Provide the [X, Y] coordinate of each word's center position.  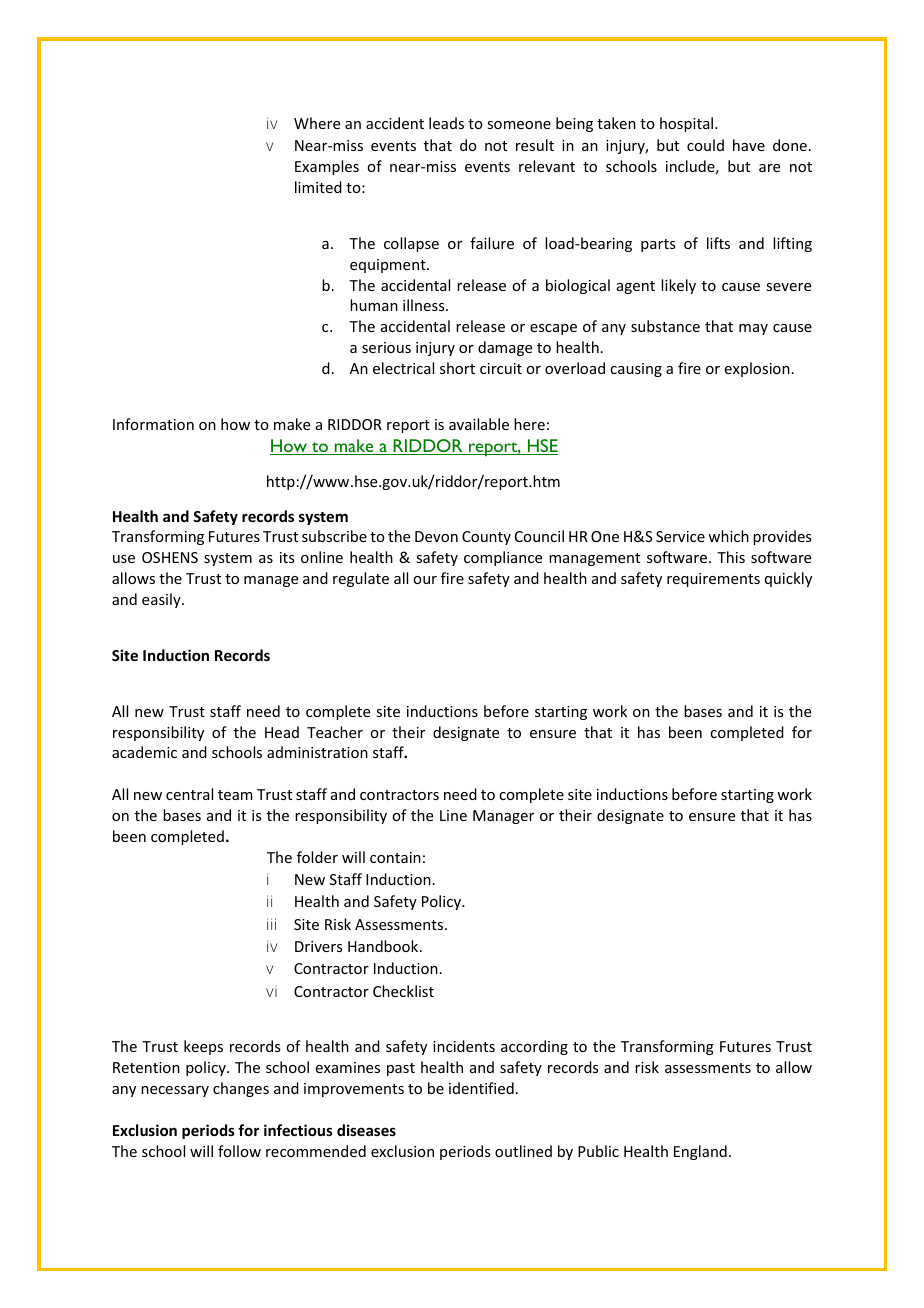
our [425, 580]
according [534, 1047]
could [705, 145]
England [700, 1152]
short [457, 368]
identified [481, 1088]
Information [153, 424]
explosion [757, 369]
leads [446, 123]
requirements [713, 580]
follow [239, 1151]
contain [395, 857]
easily [162, 600]
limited [318, 187]
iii [271, 924]
